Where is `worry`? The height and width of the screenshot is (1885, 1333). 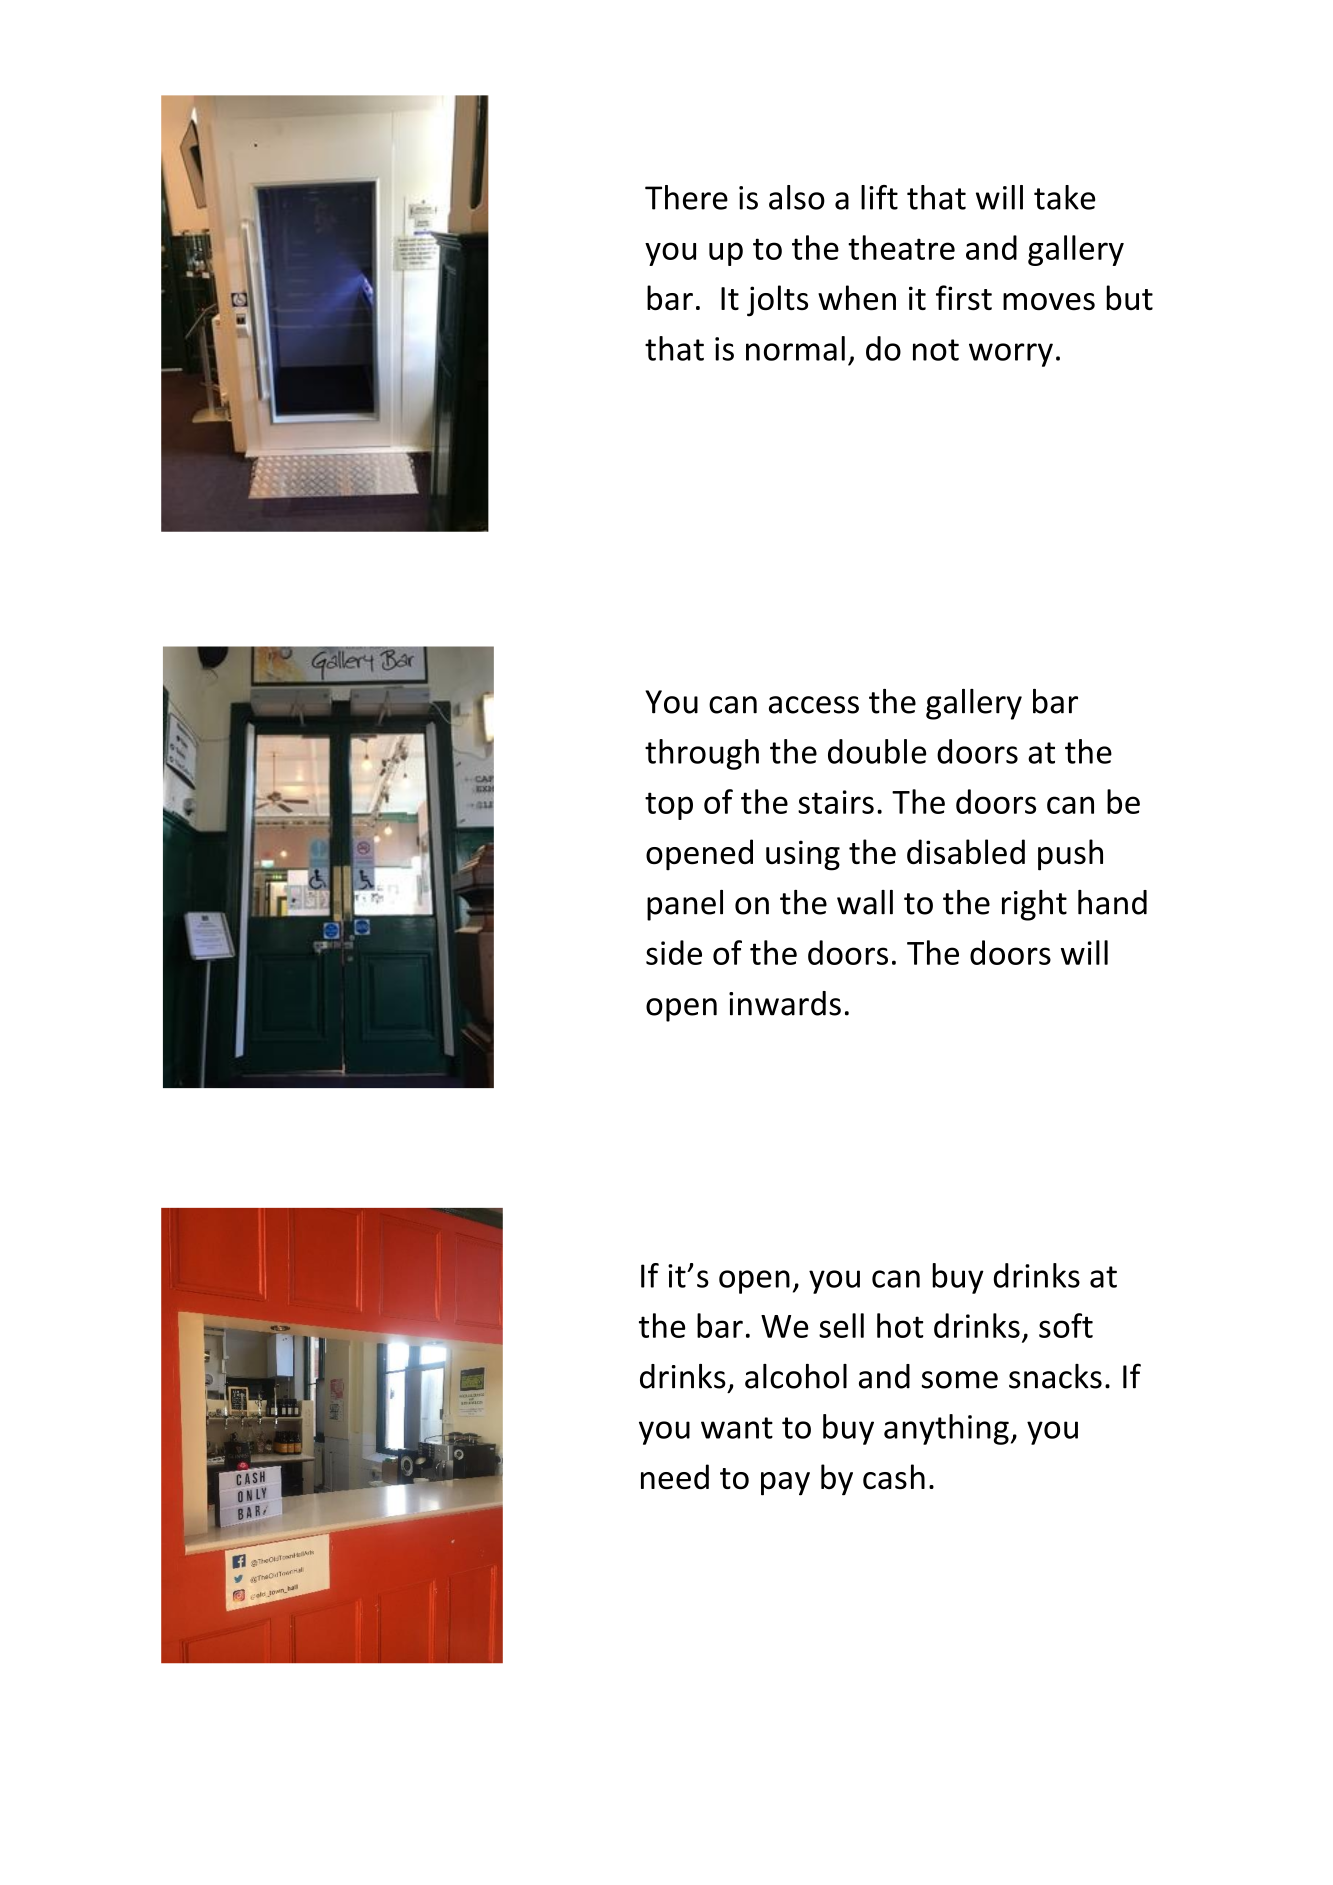
worry is located at coordinates (1011, 355).
